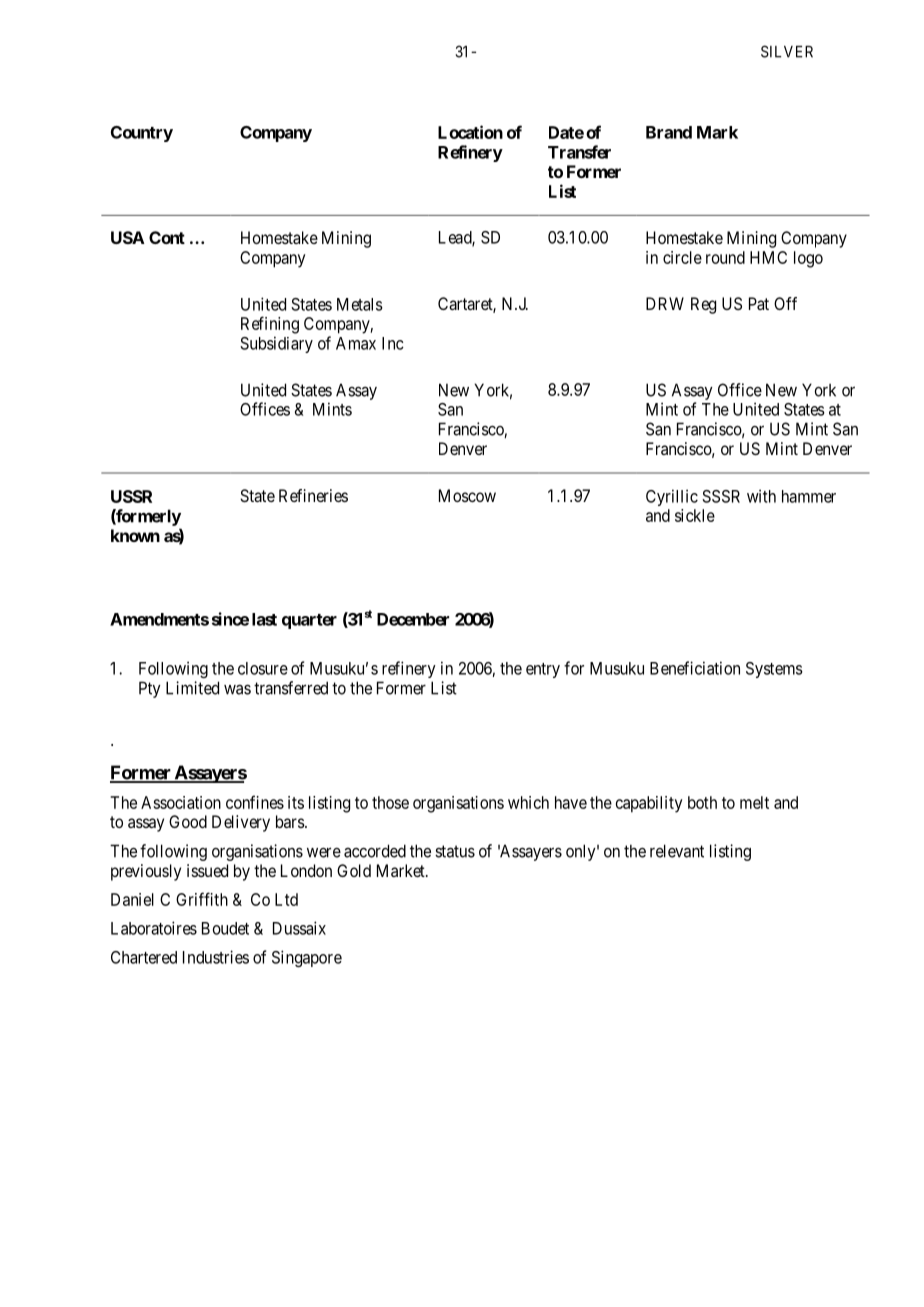 Image resolution: width=924 pixels, height=1307 pixels. Describe the element at coordinates (192, 688) in the screenshot. I see `Limited` at that location.
